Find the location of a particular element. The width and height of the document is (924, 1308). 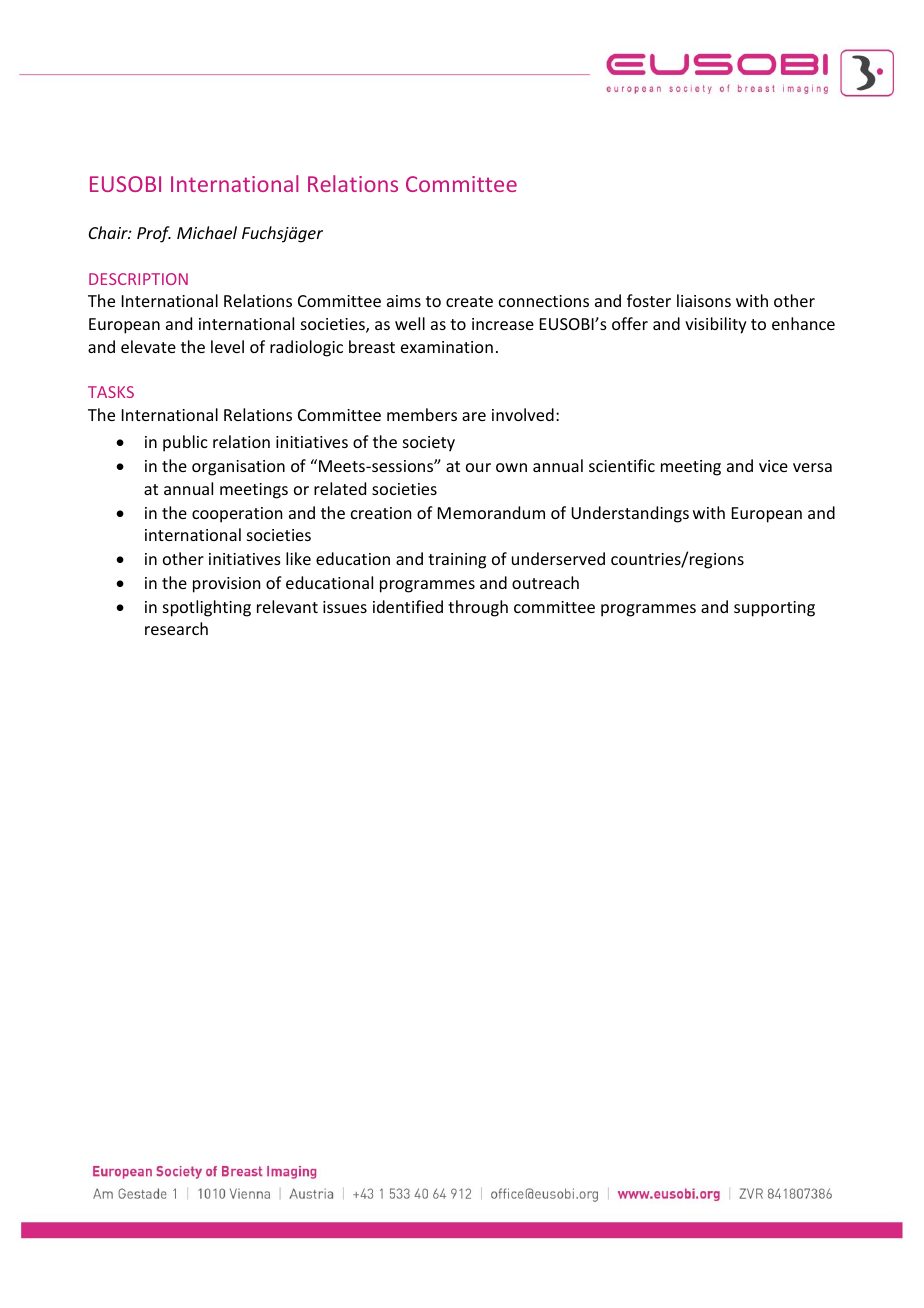

visibility is located at coordinates (716, 325).
